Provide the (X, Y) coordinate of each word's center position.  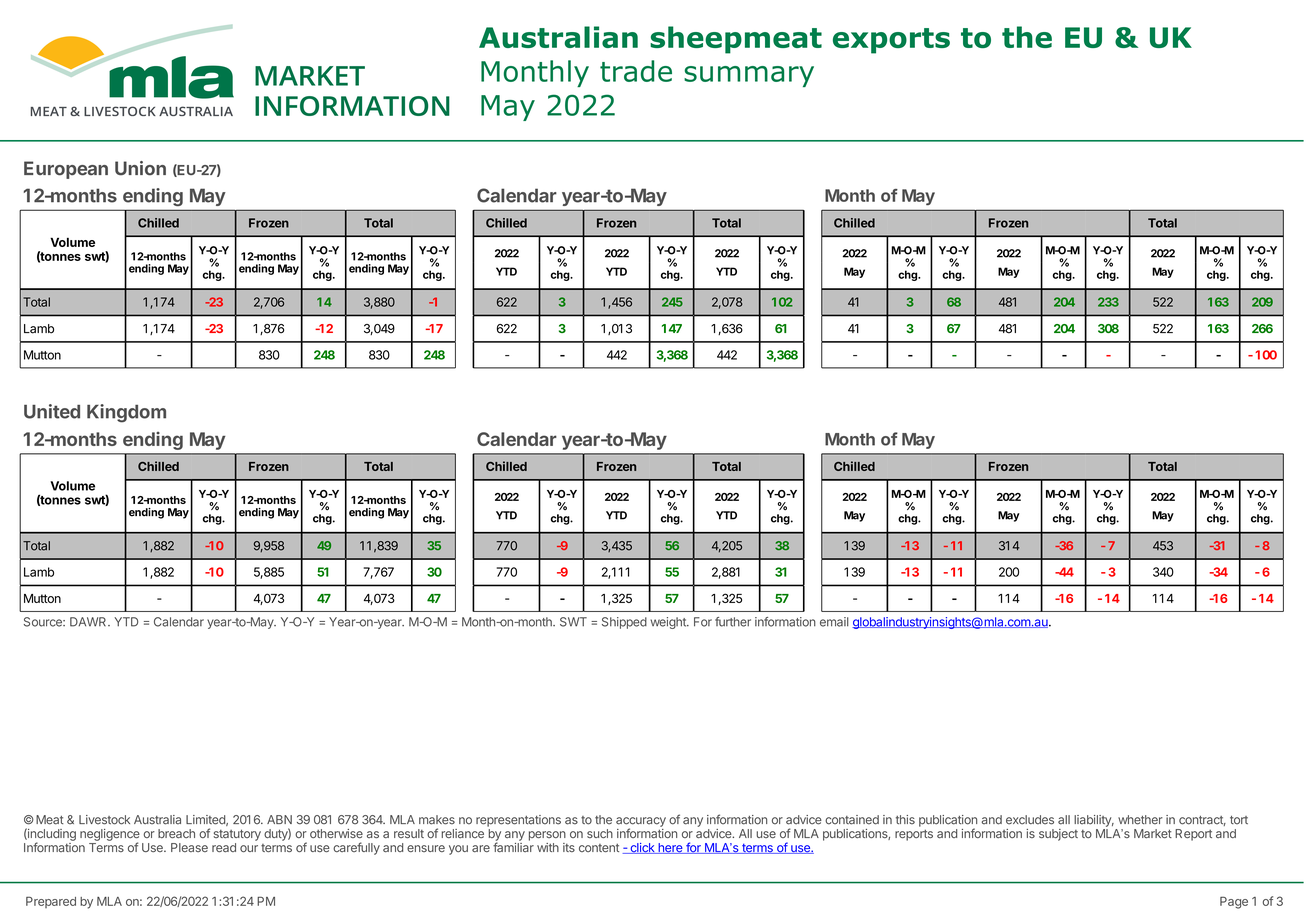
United (52, 411)
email (834, 622)
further (733, 622)
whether (1140, 820)
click (642, 848)
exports (891, 41)
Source (44, 622)
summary (749, 76)
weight (669, 623)
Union (140, 168)
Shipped (624, 623)
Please (189, 847)
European (66, 170)
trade (636, 71)
